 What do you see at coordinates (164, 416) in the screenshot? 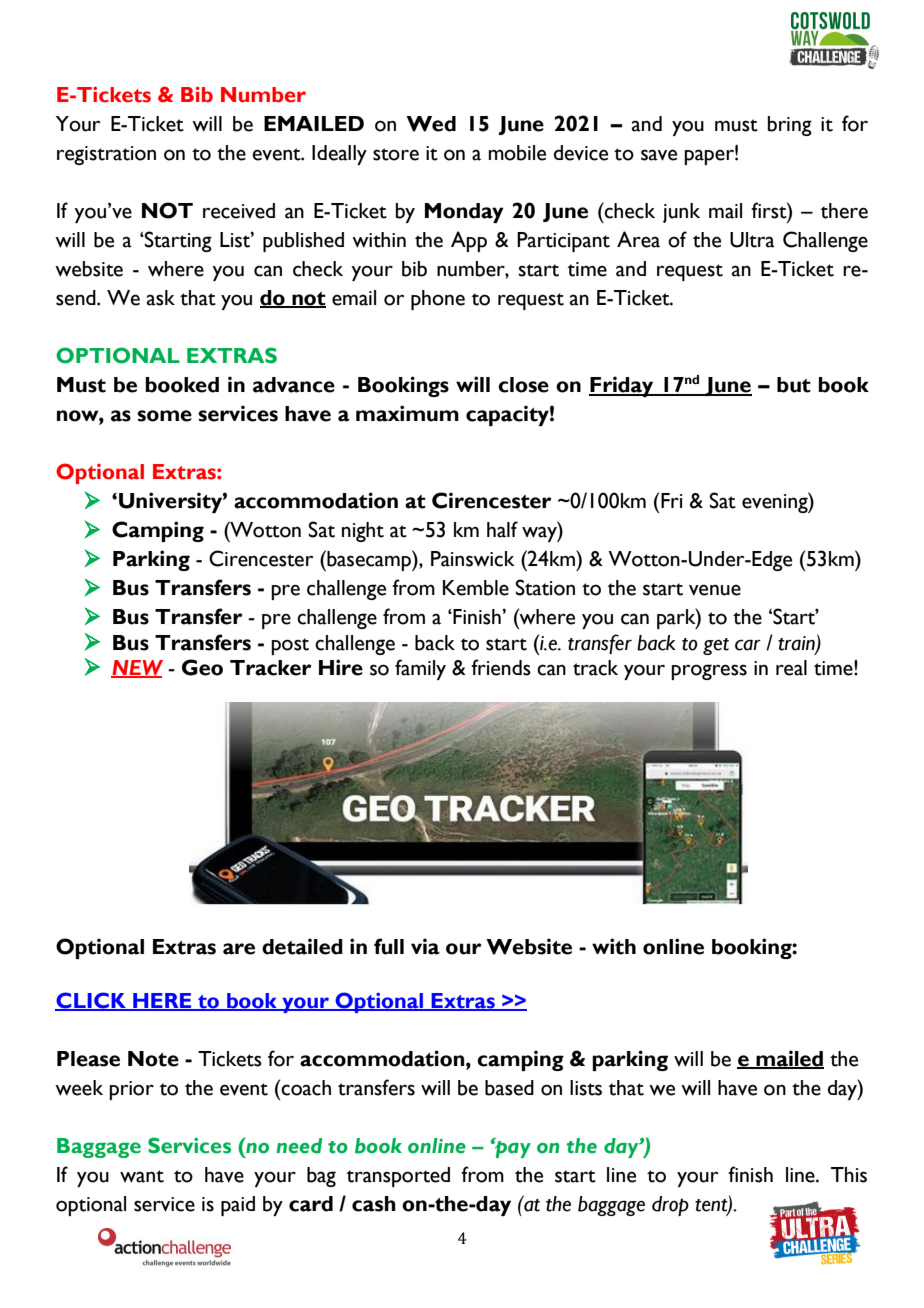
I see `some` at bounding box center [164, 416].
